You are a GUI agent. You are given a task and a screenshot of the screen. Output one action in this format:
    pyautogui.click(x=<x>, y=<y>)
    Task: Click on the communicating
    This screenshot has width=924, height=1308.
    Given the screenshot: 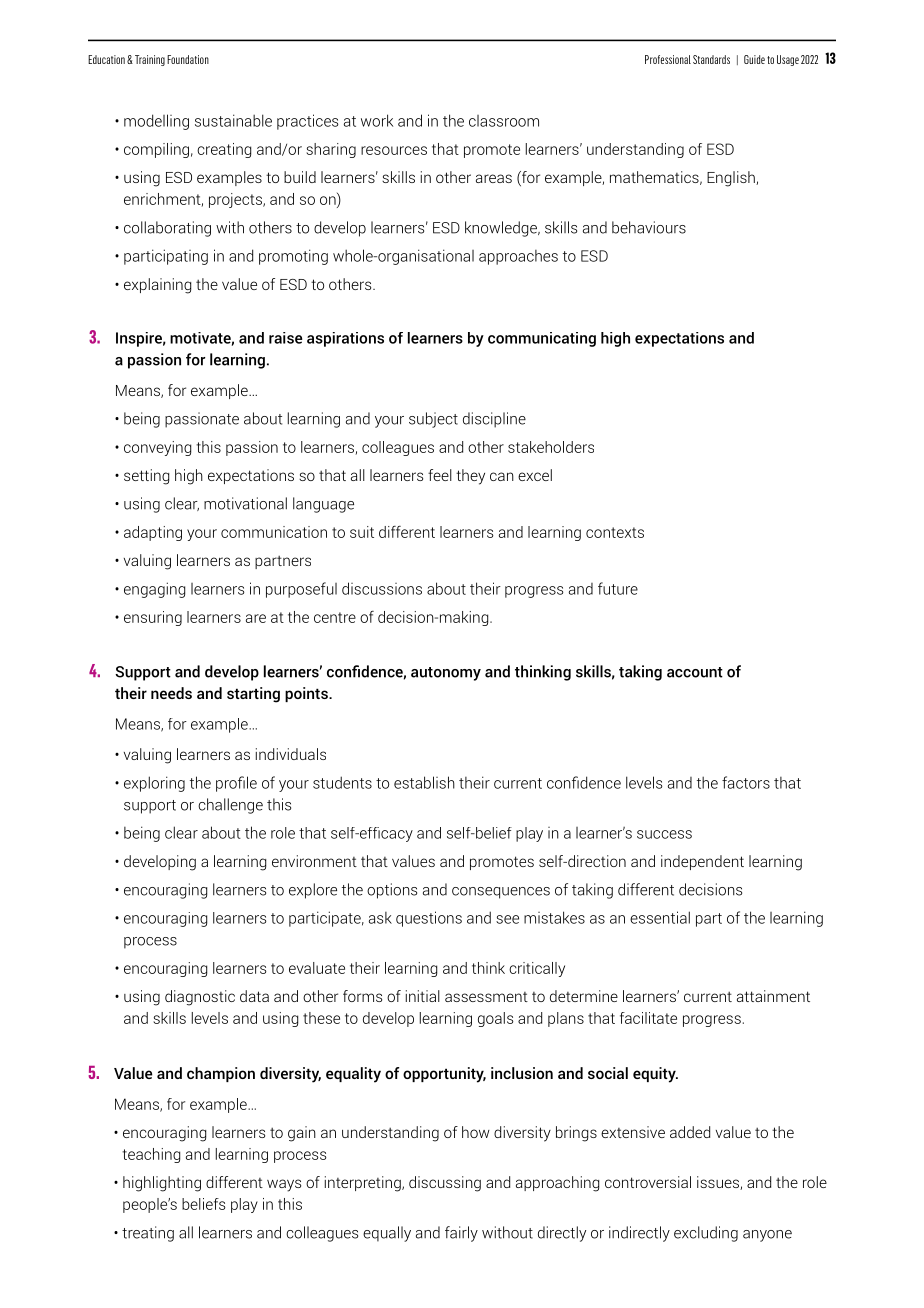 What is the action you would take?
    pyautogui.click(x=542, y=339)
